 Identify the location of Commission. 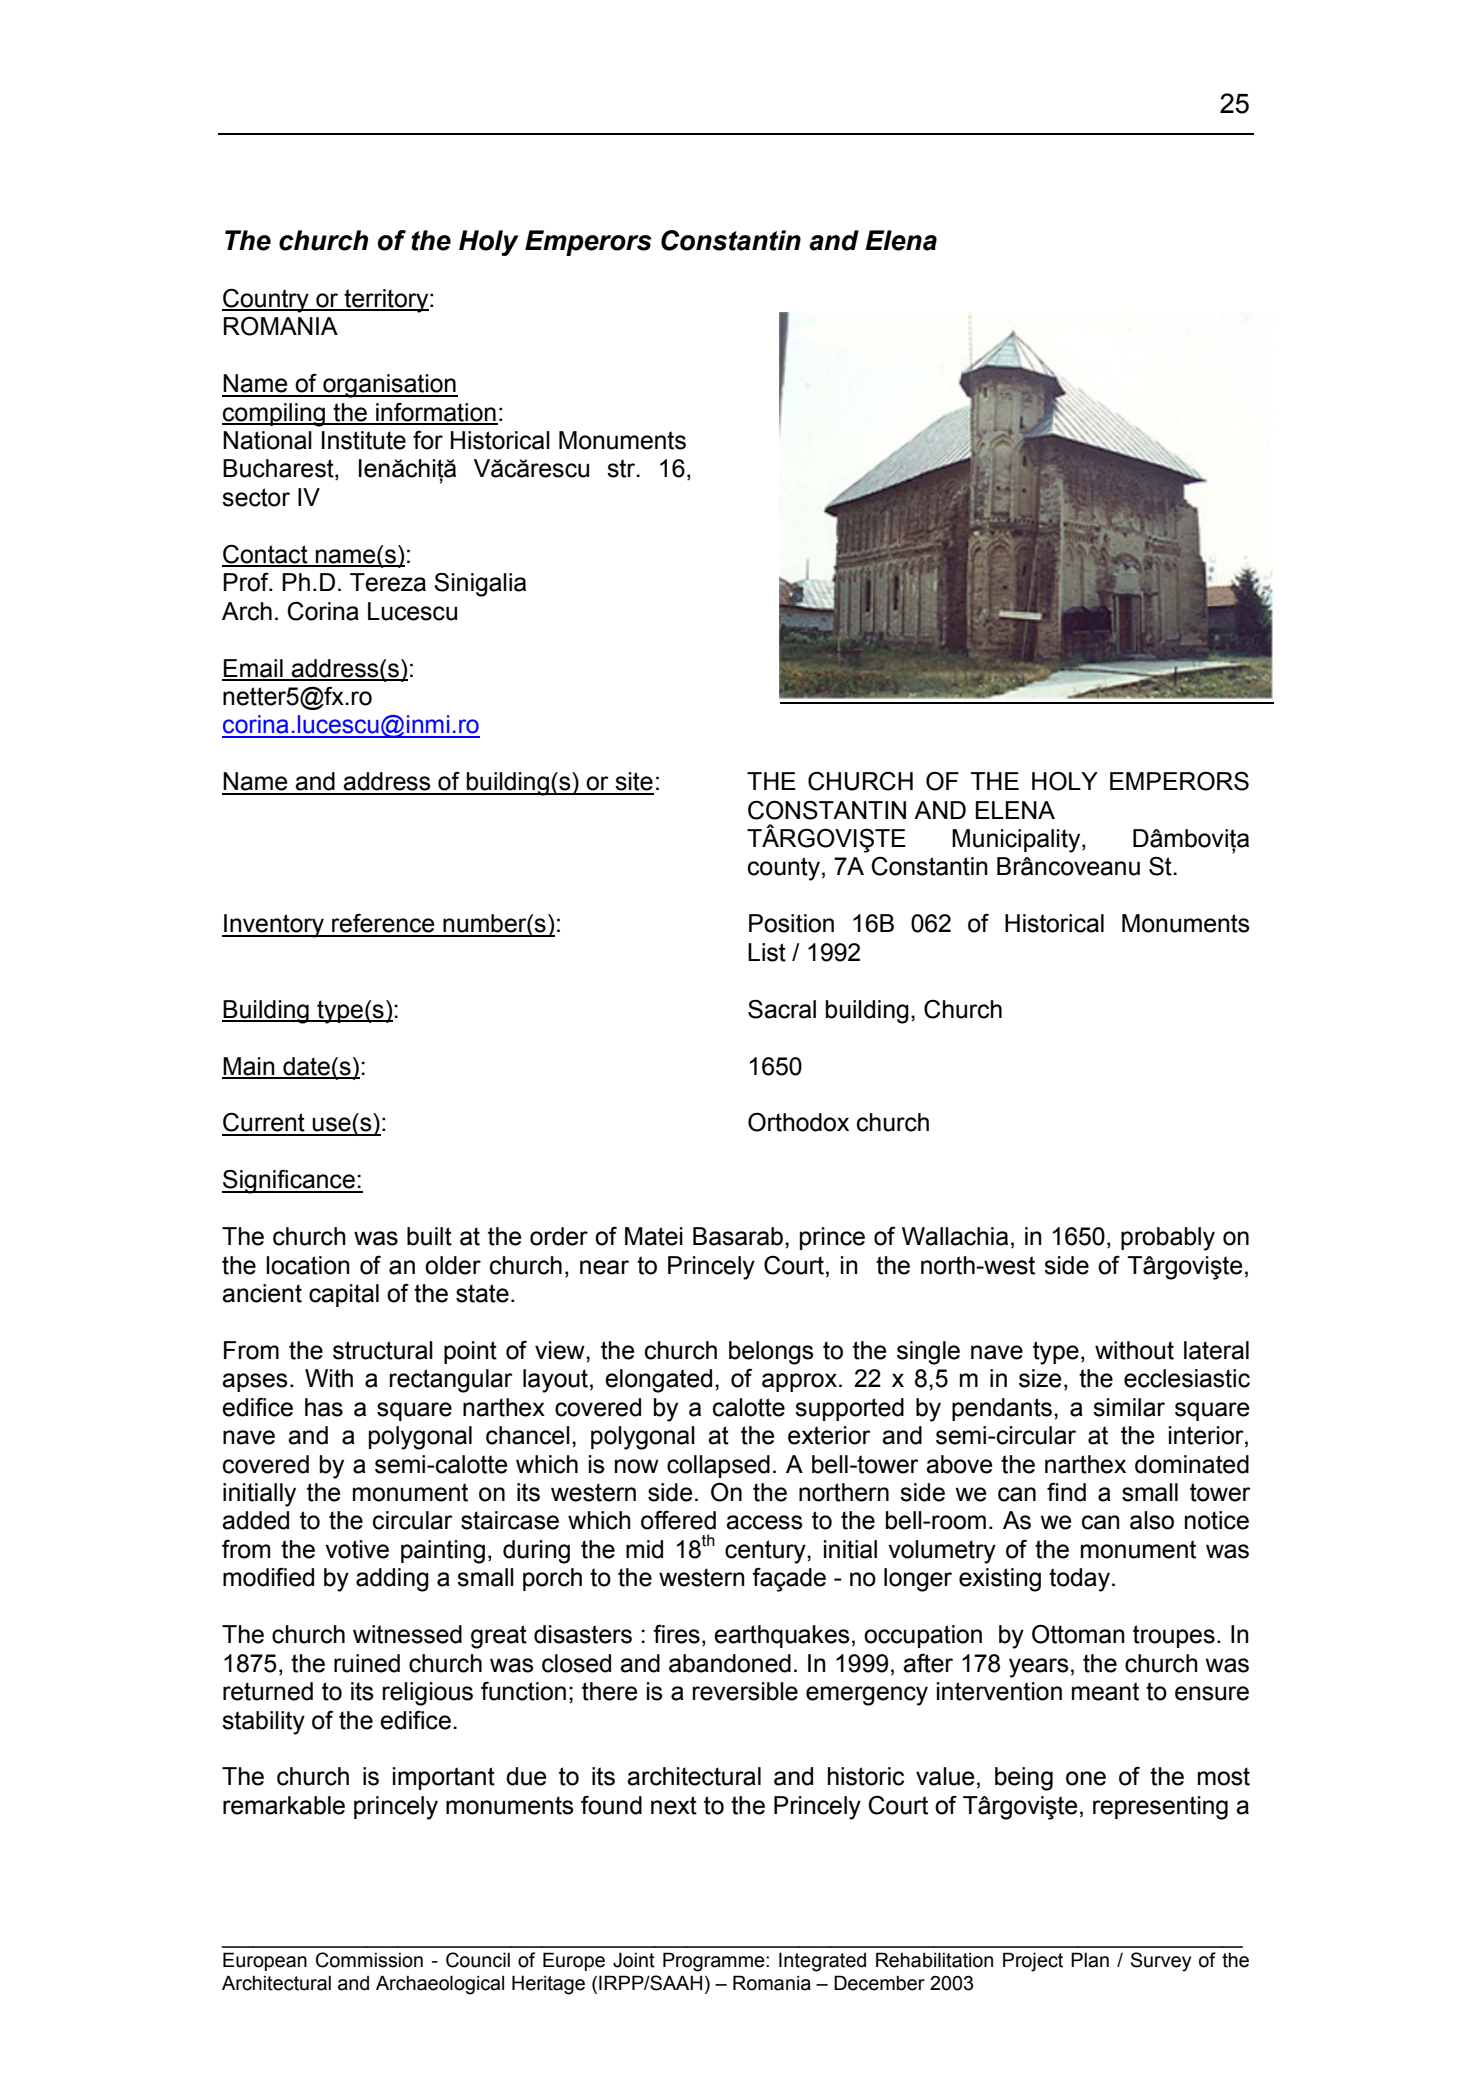
(369, 1960).
